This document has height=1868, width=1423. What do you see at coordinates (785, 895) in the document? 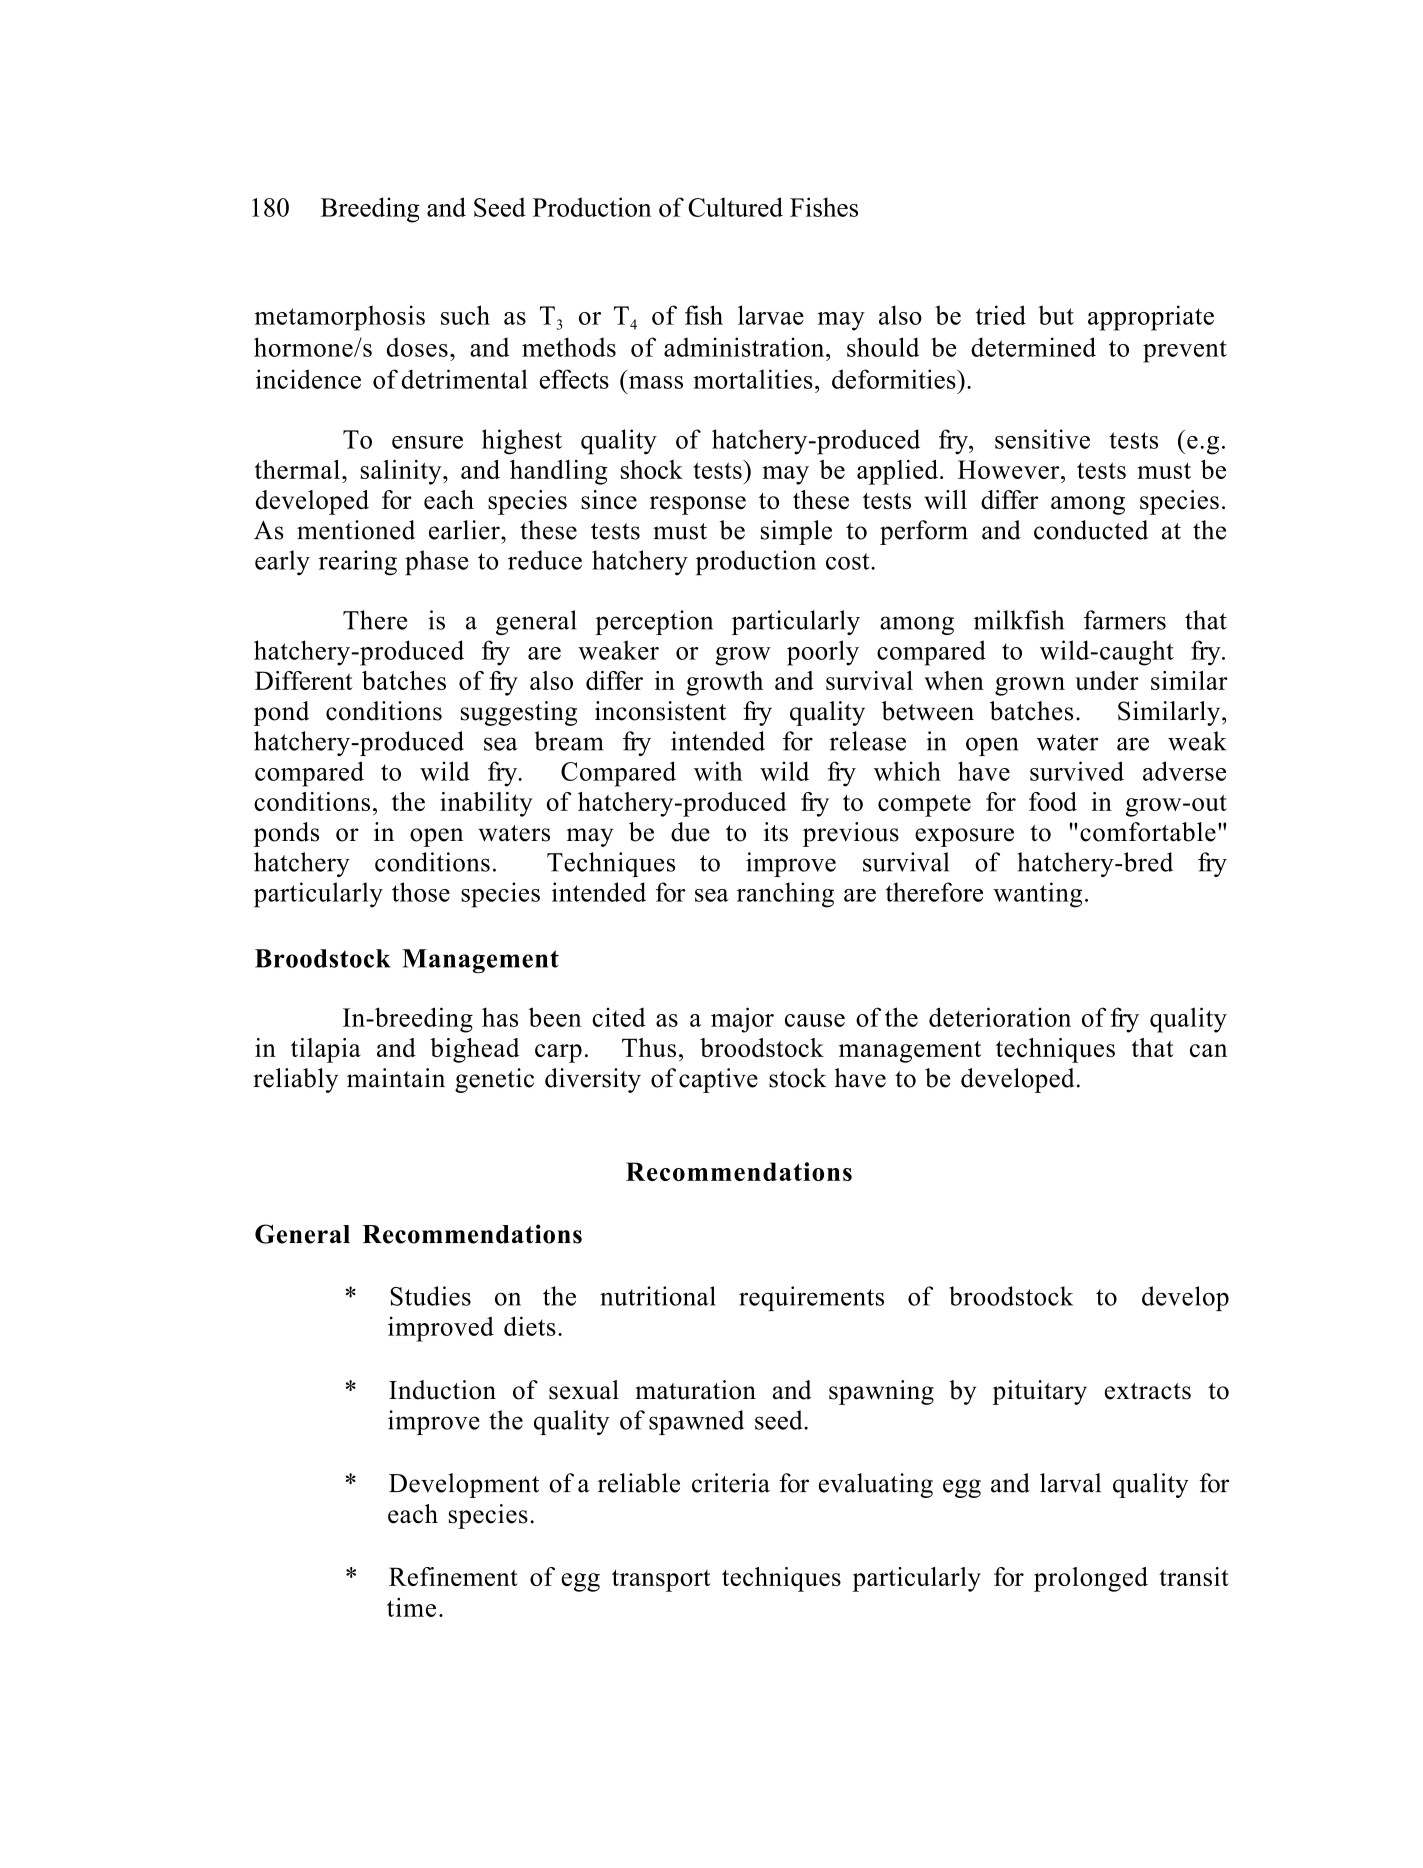
I see `ranching` at bounding box center [785, 895].
